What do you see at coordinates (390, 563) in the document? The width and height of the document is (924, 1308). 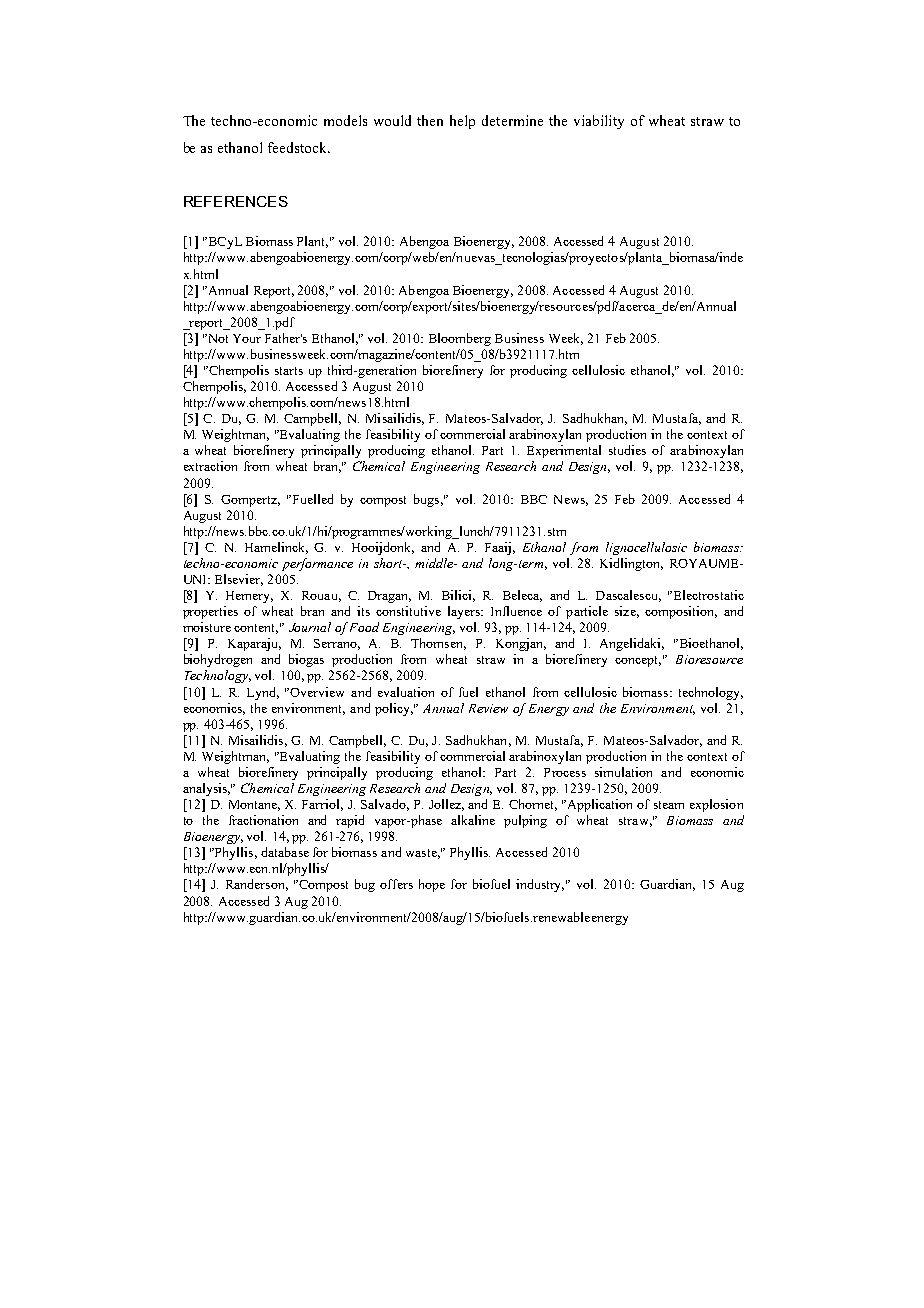 I see `short` at bounding box center [390, 563].
